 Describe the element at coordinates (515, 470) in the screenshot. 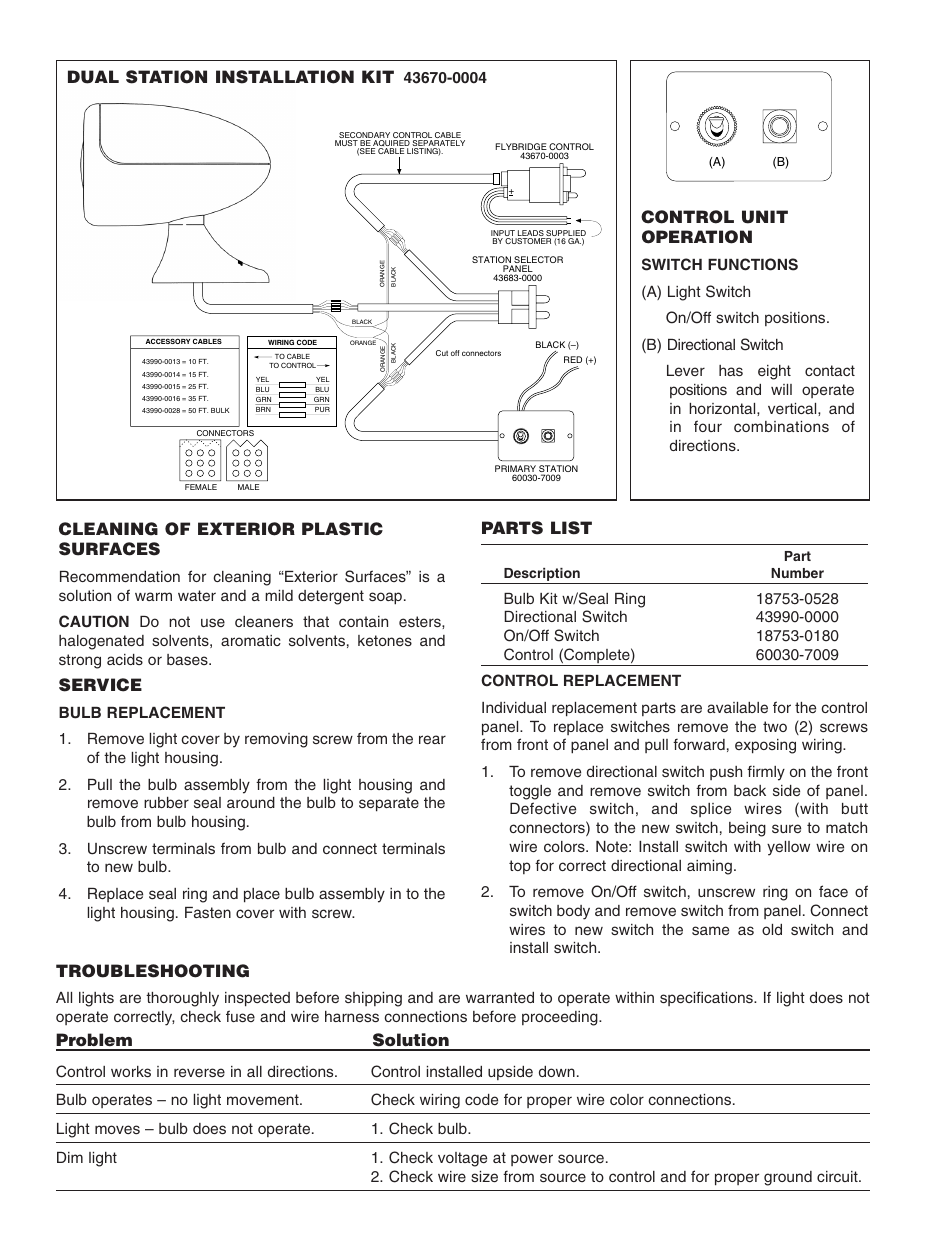

I see `PRIMARY` at that location.
